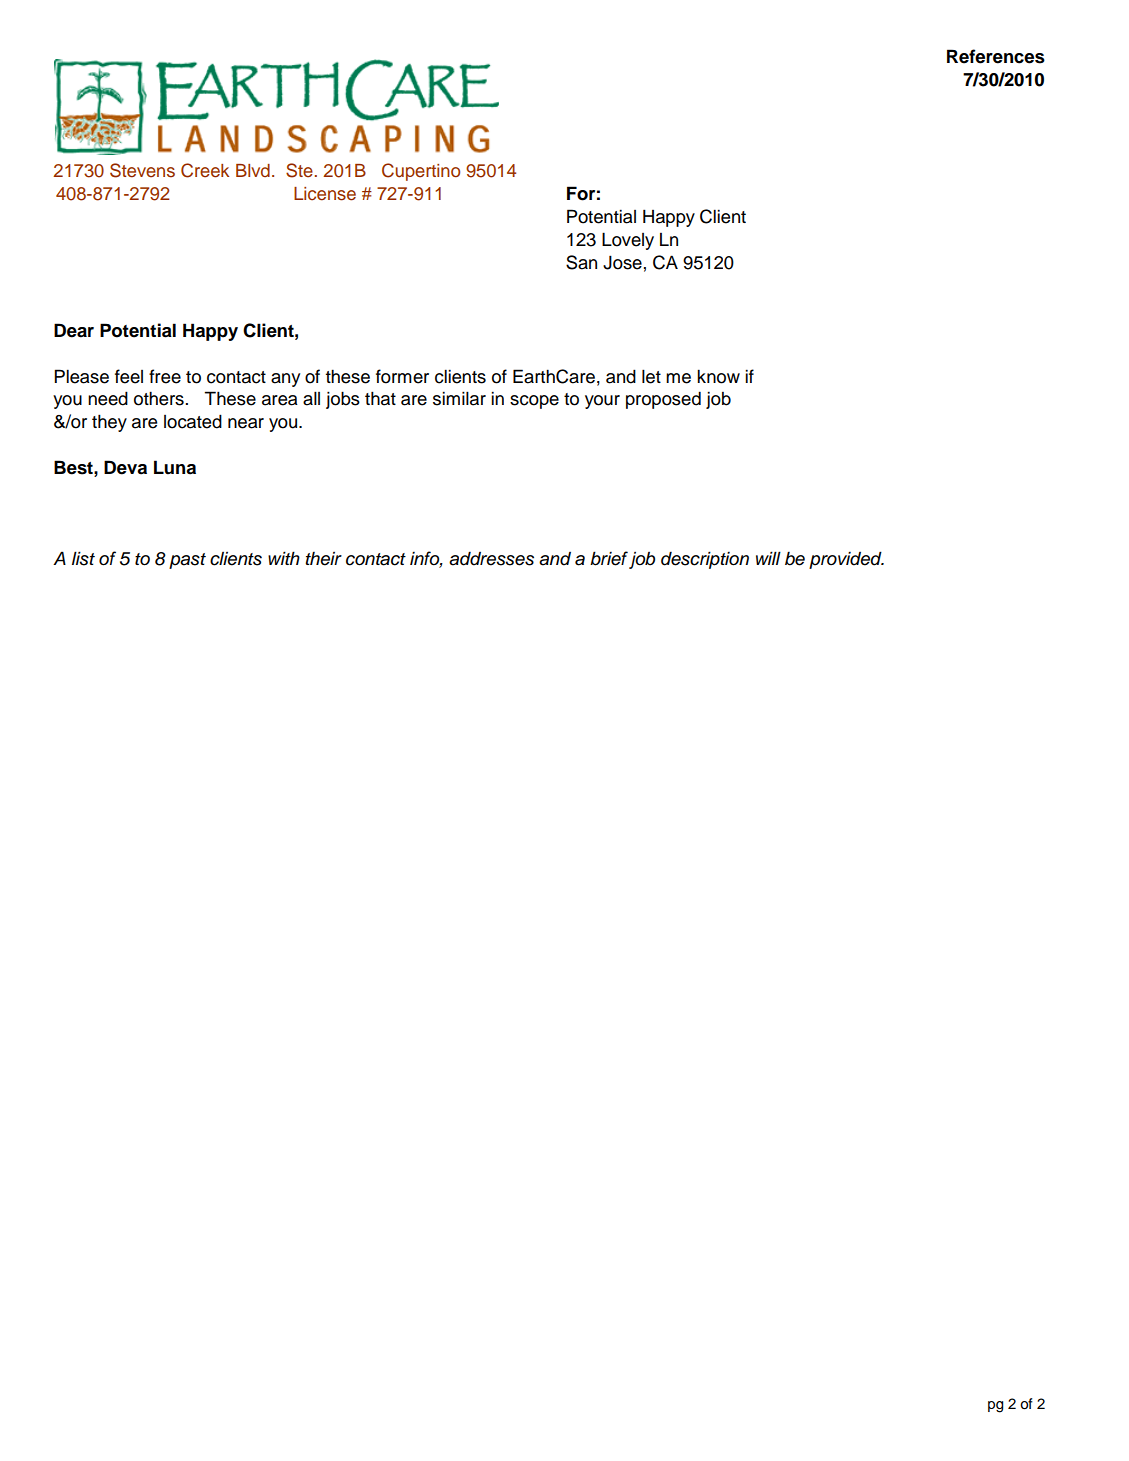 The height and width of the screenshot is (1461, 1129). Describe the element at coordinates (421, 172) in the screenshot. I see `Cupertino` at that location.
